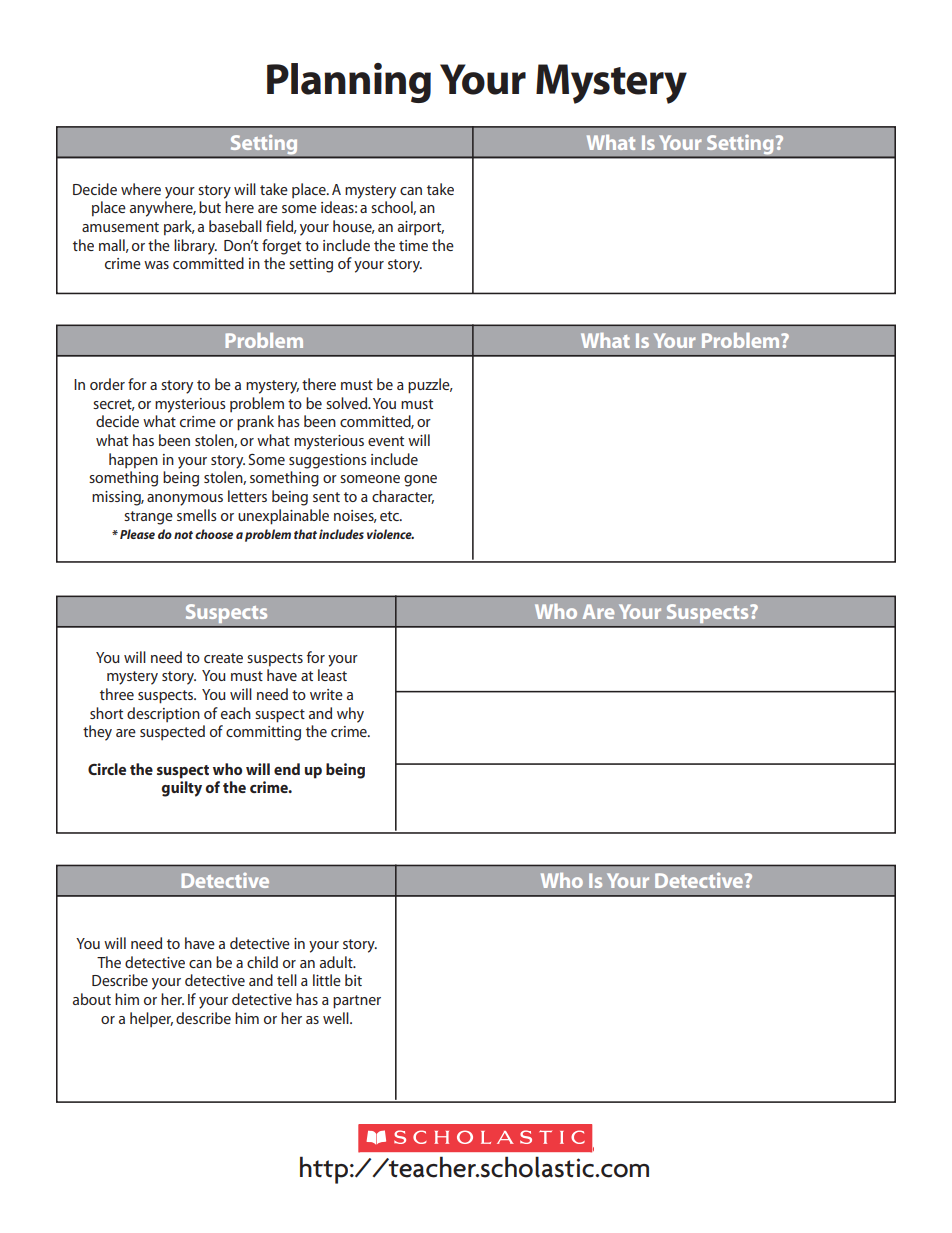  I want to click on partner, so click(357, 1002).
